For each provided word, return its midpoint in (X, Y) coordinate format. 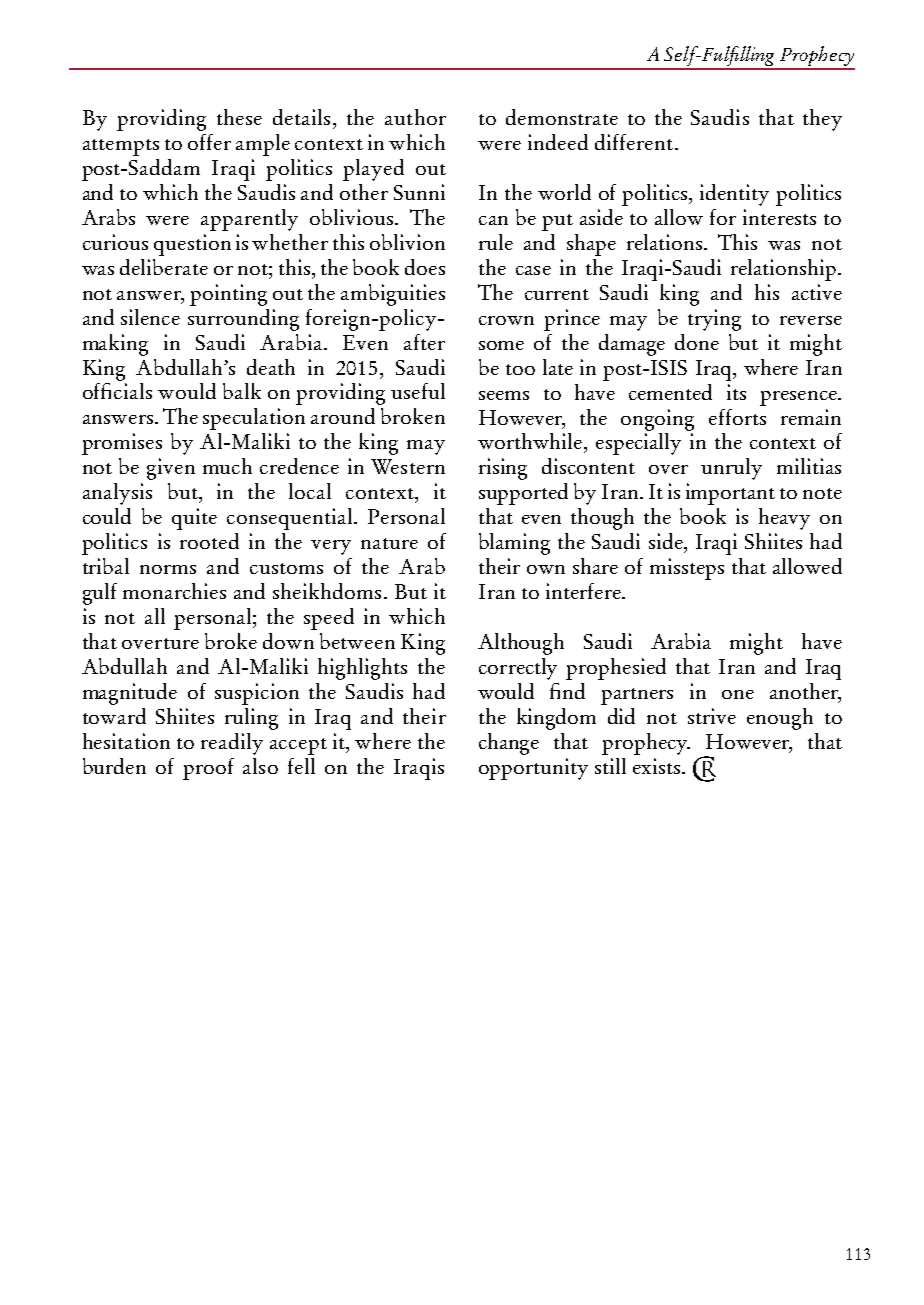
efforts (737, 417)
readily (232, 744)
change (509, 744)
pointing (228, 295)
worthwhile (530, 441)
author (415, 117)
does (425, 267)
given (171, 469)
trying (714, 320)
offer (209, 142)
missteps (687, 569)
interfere (584, 591)
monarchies (174, 591)
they (822, 120)
